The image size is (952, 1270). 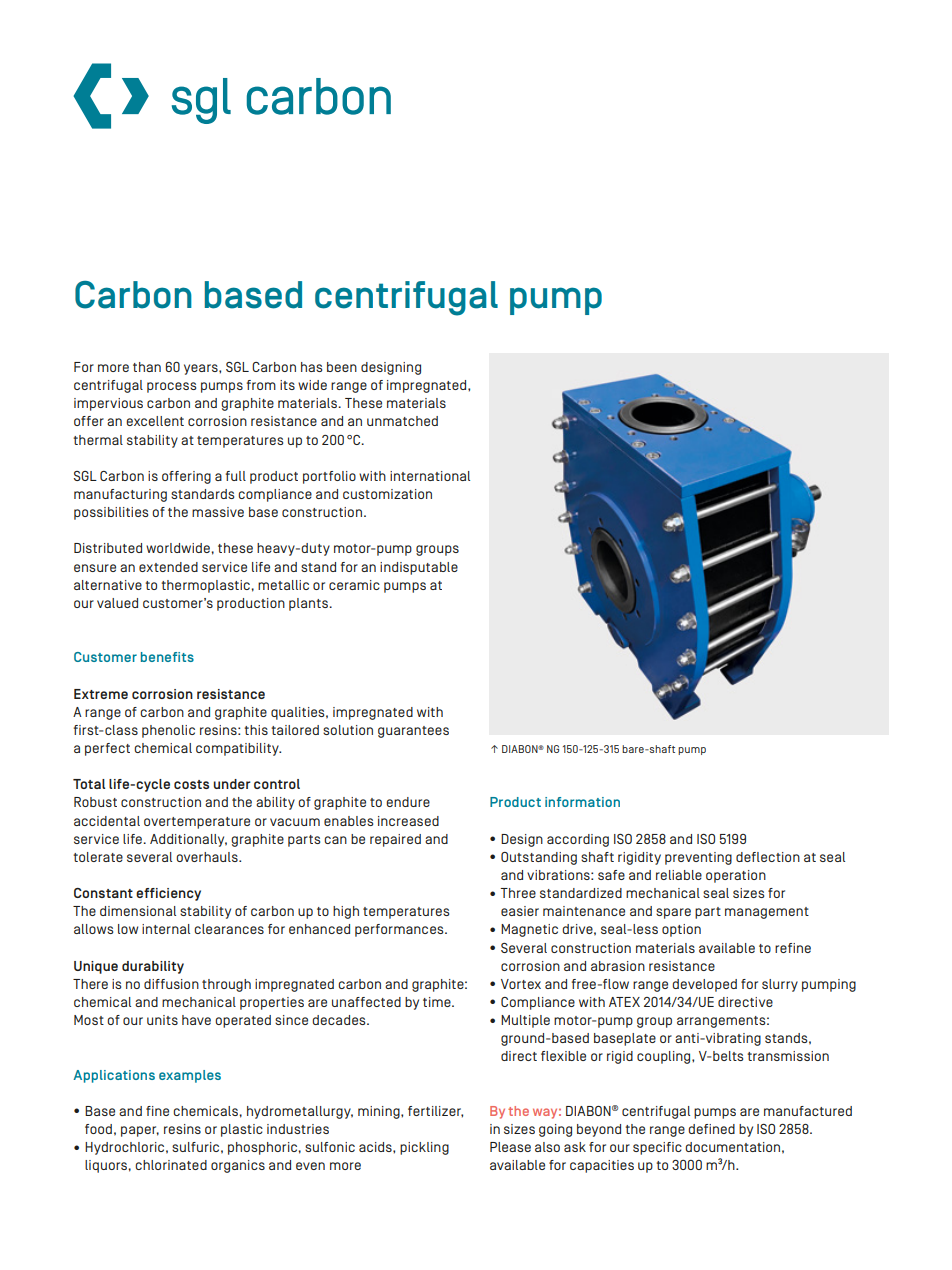 I want to click on indisputable, so click(x=419, y=568).
